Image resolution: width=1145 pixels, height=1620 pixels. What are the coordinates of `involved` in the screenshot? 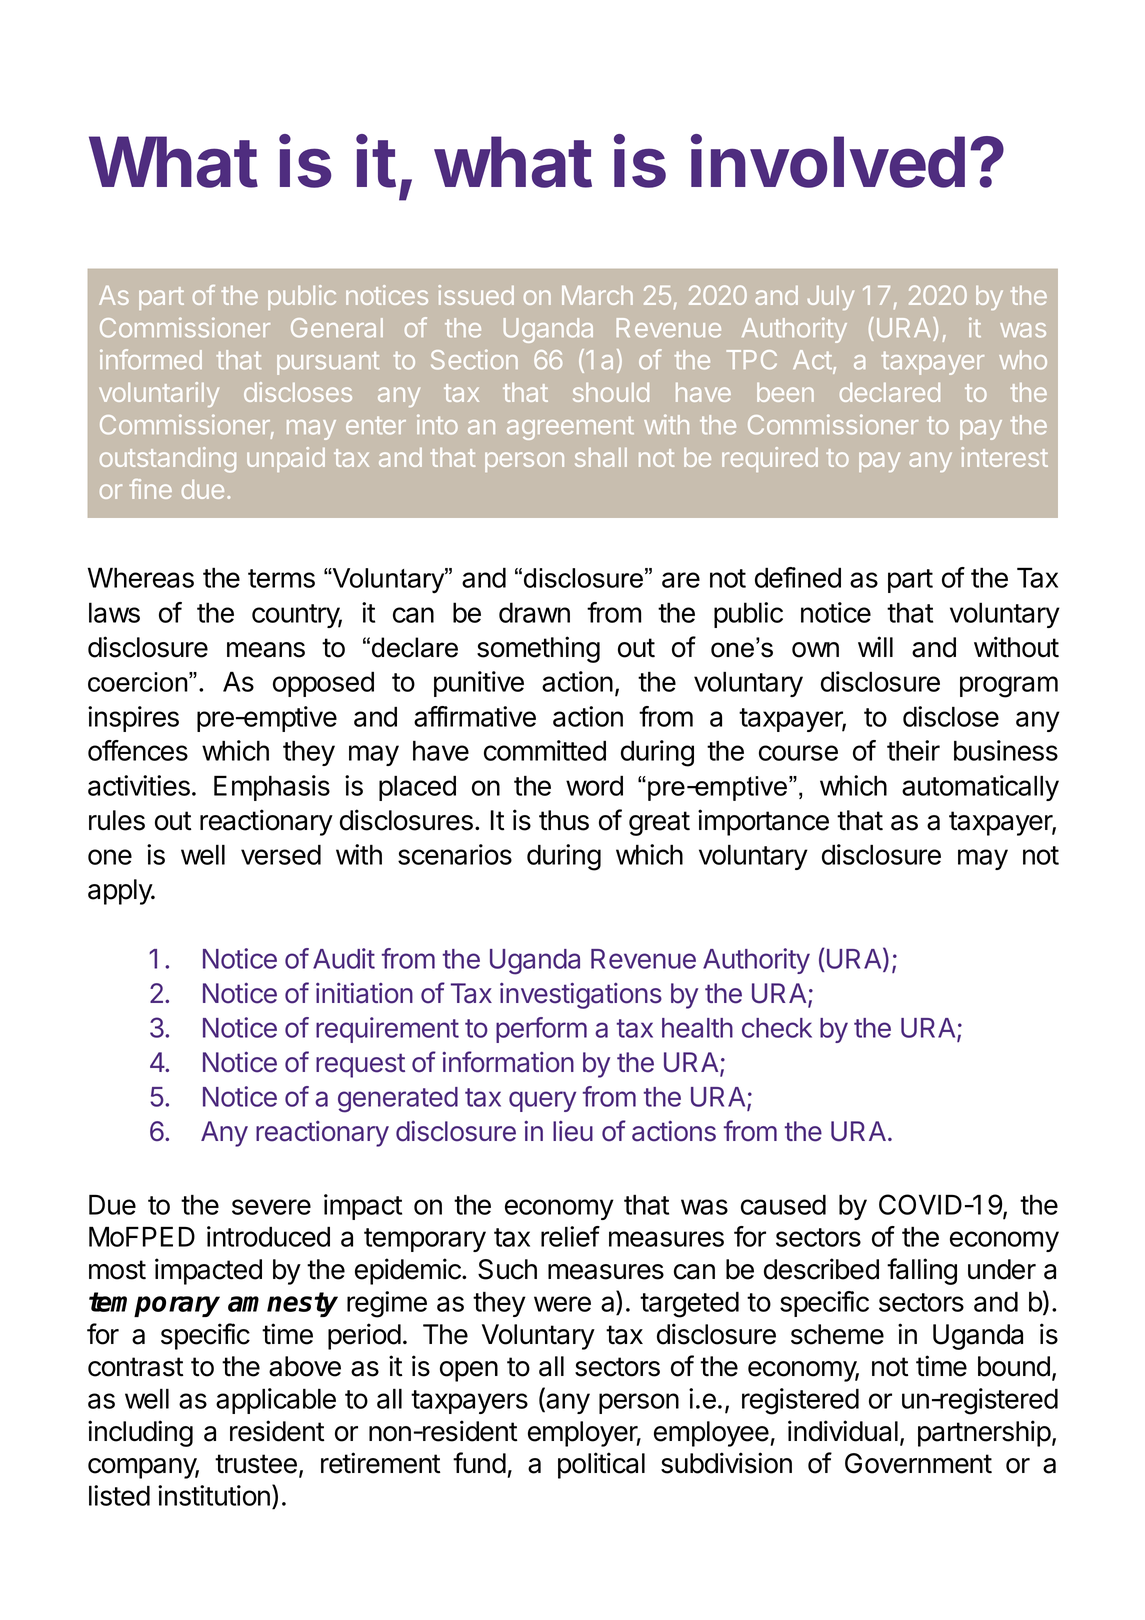 It's located at (828, 161).
